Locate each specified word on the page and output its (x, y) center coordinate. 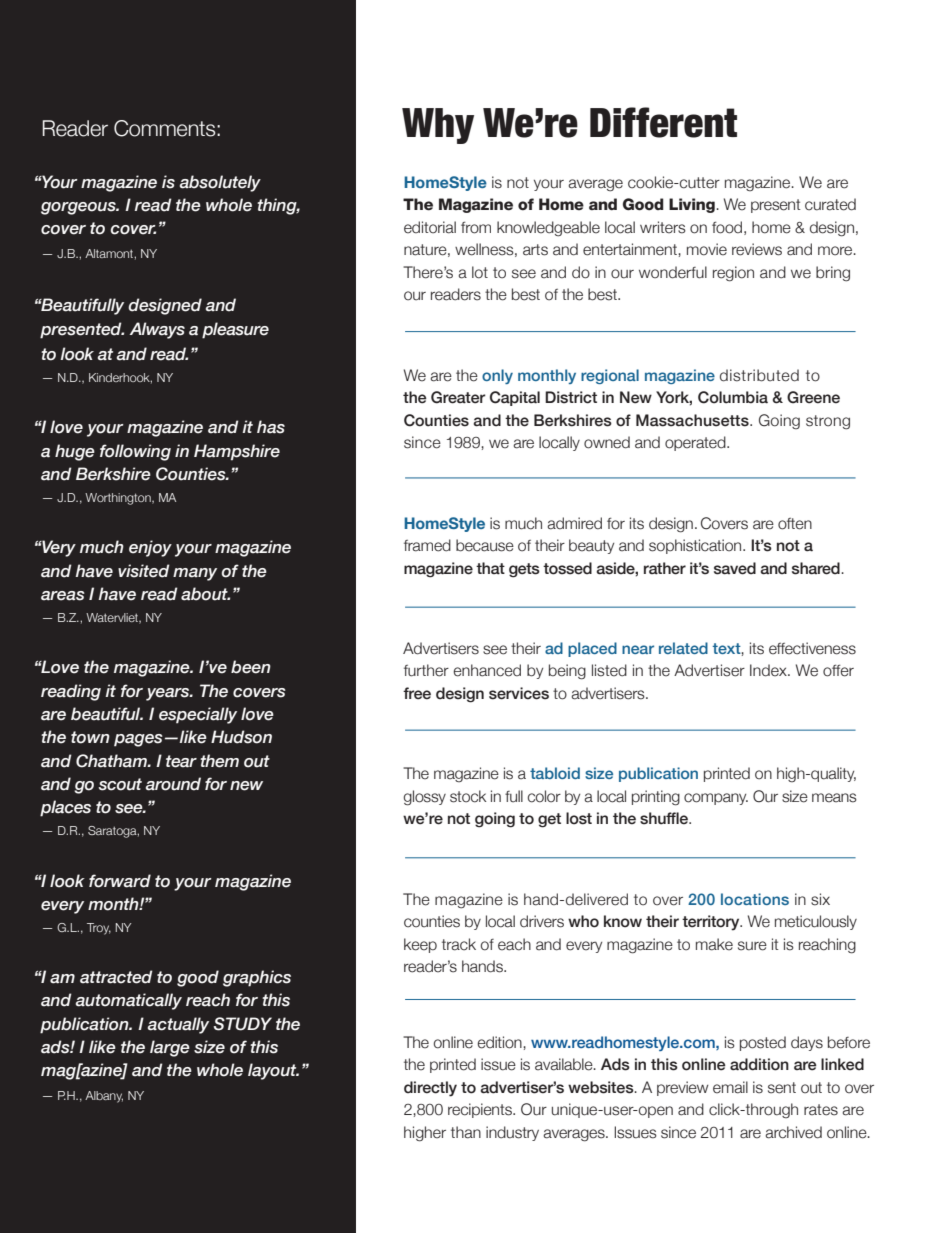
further (426, 670)
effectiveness (812, 648)
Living (693, 205)
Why (438, 126)
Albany (104, 1097)
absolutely (220, 183)
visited (144, 571)
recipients (481, 1110)
